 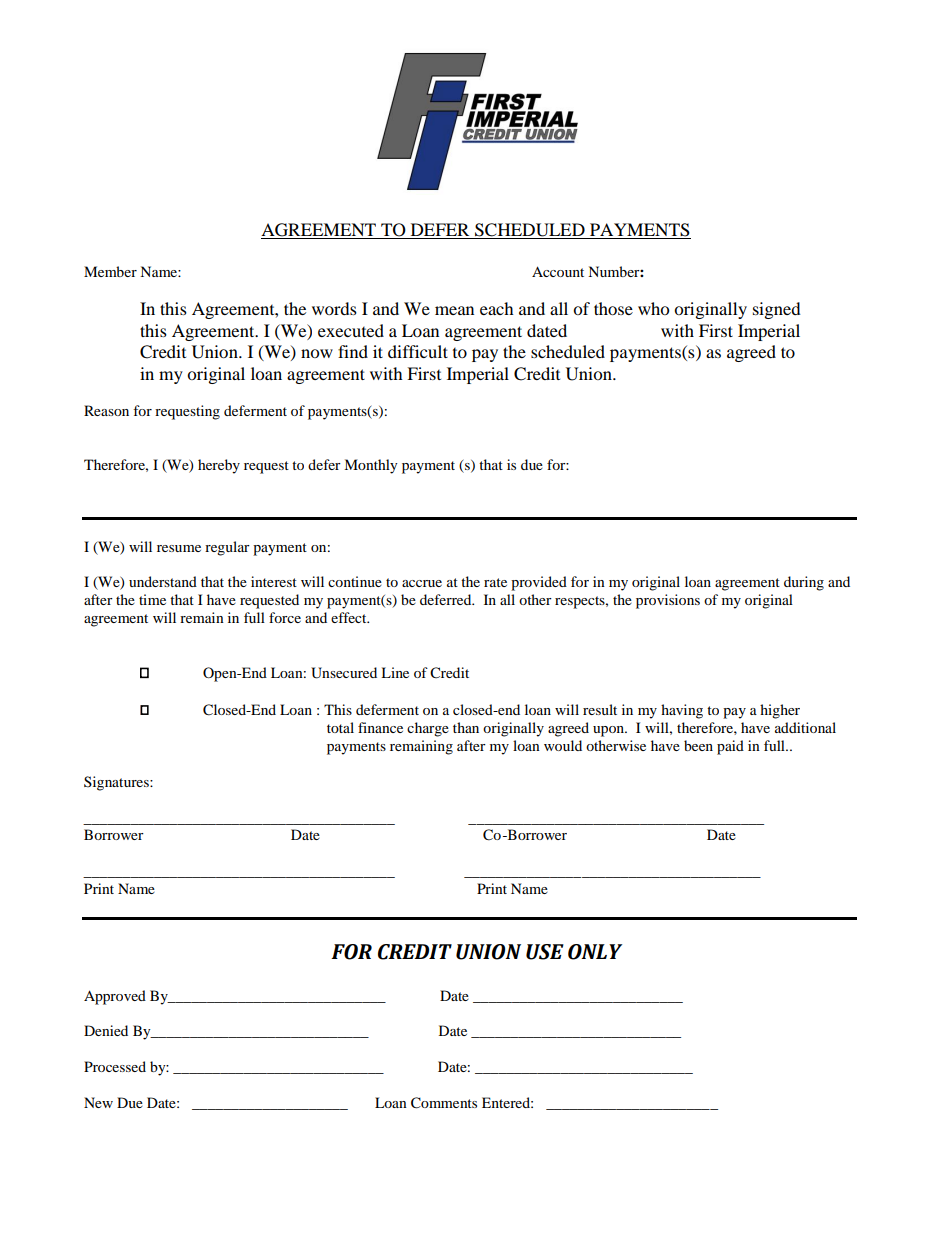 What do you see at coordinates (115, 1066) in the image?
I see `Processed` at bounding box center [115, 1066].
